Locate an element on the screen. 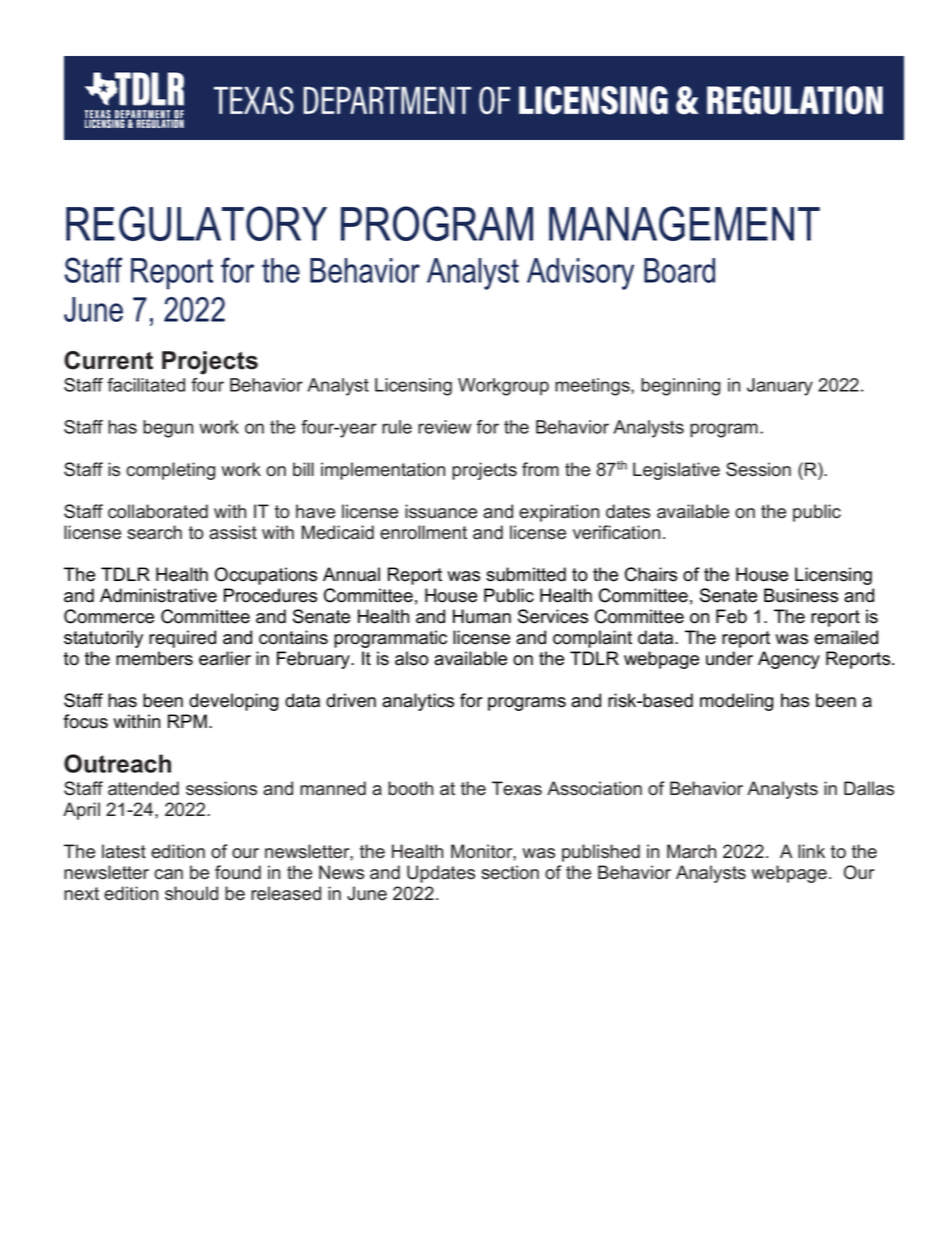 This screenshot has height=1233, width=952. analytics is located at coordinates (418, 702).
